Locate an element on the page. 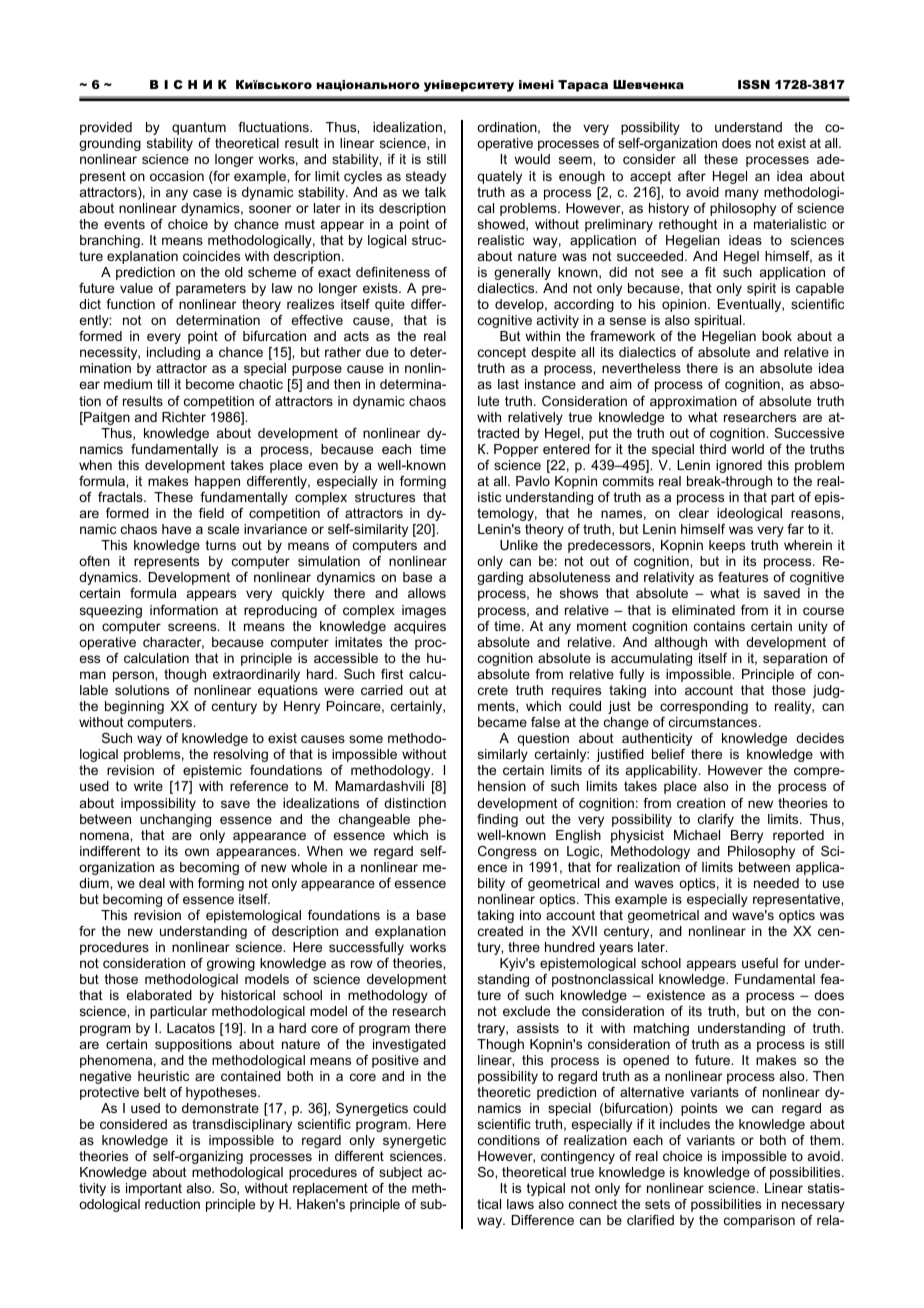  steady is located at coordinates (426, 177).
